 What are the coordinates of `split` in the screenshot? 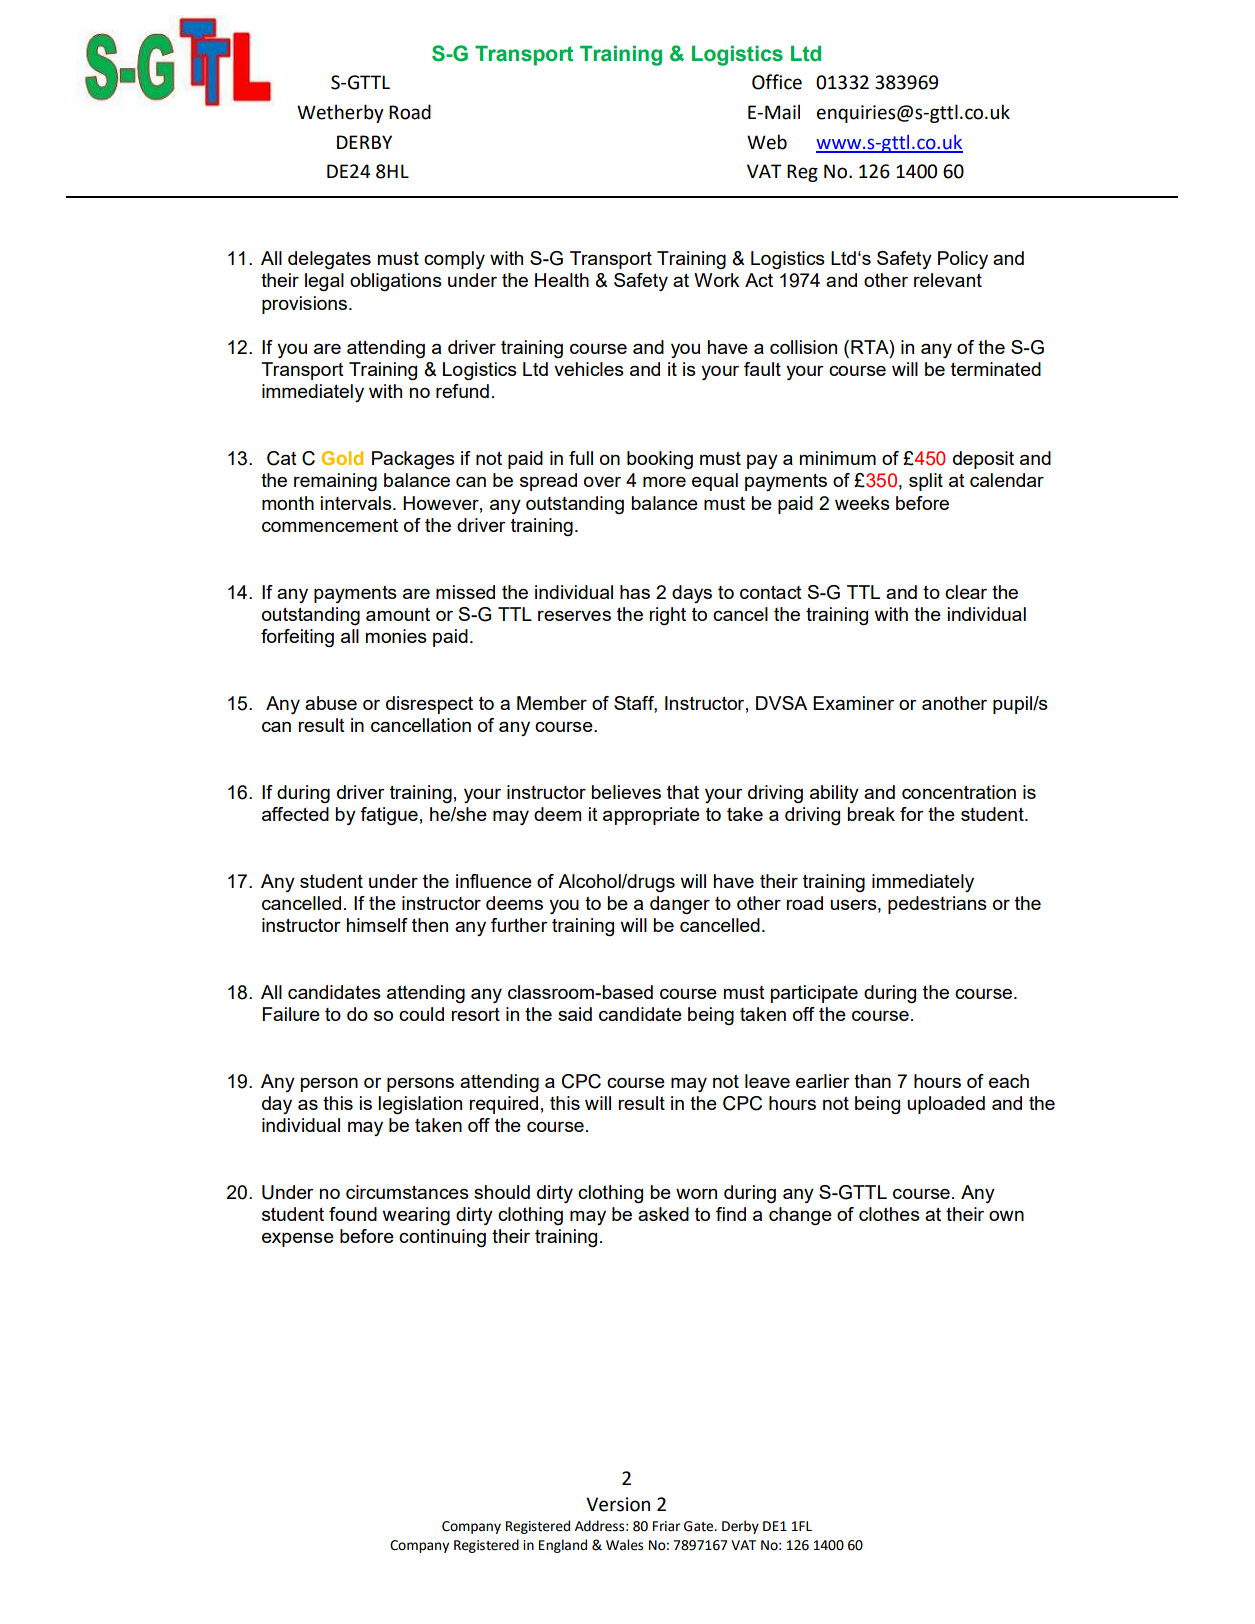 It's located at (926, 482).
